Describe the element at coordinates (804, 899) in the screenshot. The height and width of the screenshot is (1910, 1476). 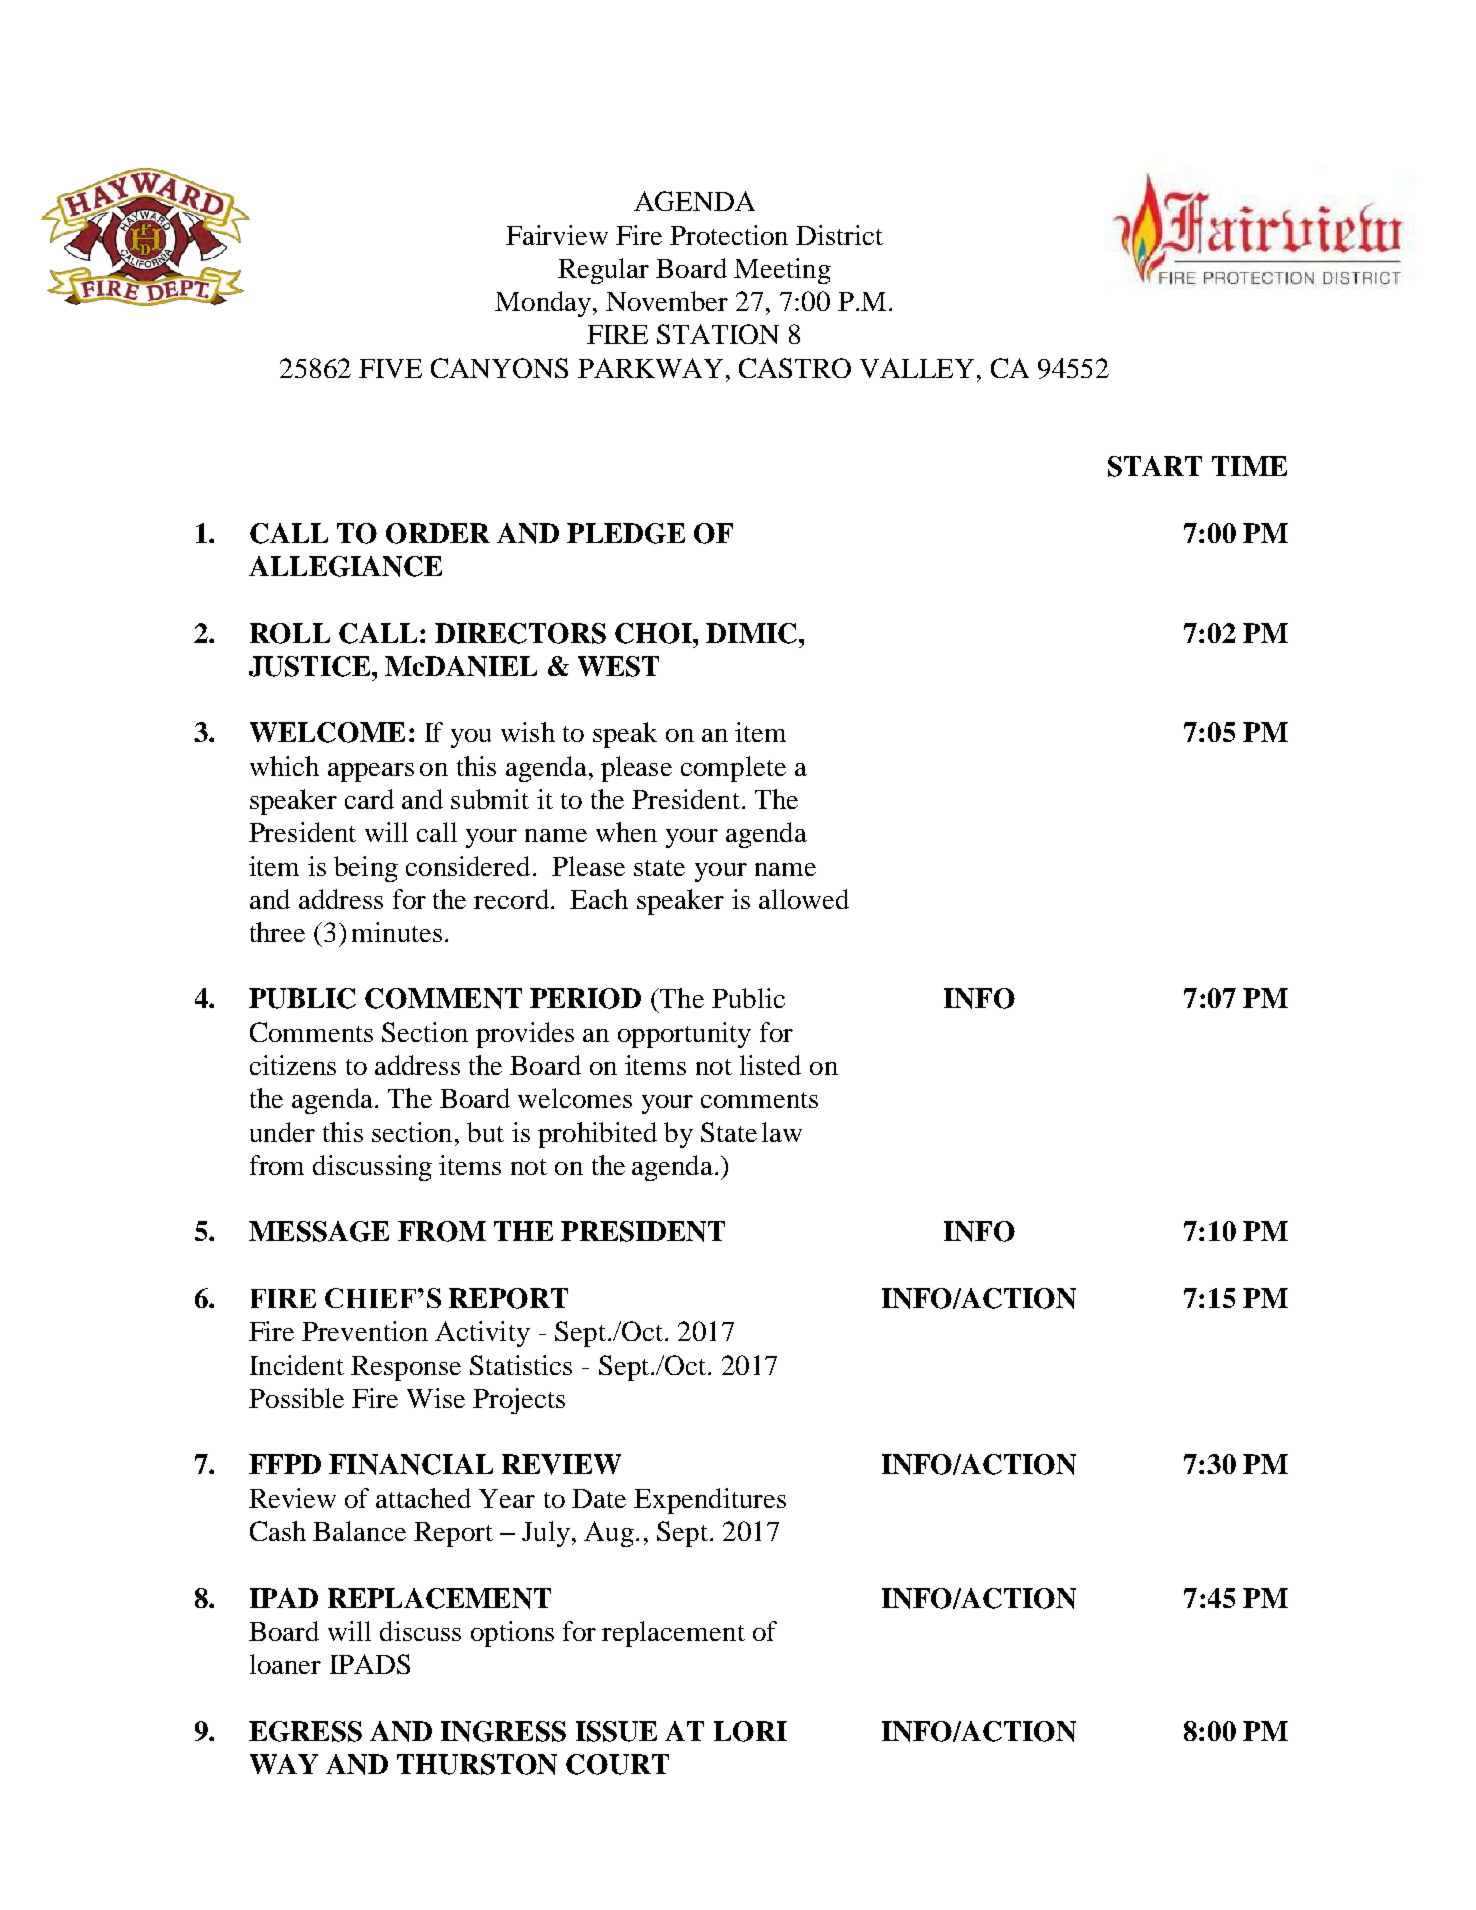
I see `allowed` at that location.
